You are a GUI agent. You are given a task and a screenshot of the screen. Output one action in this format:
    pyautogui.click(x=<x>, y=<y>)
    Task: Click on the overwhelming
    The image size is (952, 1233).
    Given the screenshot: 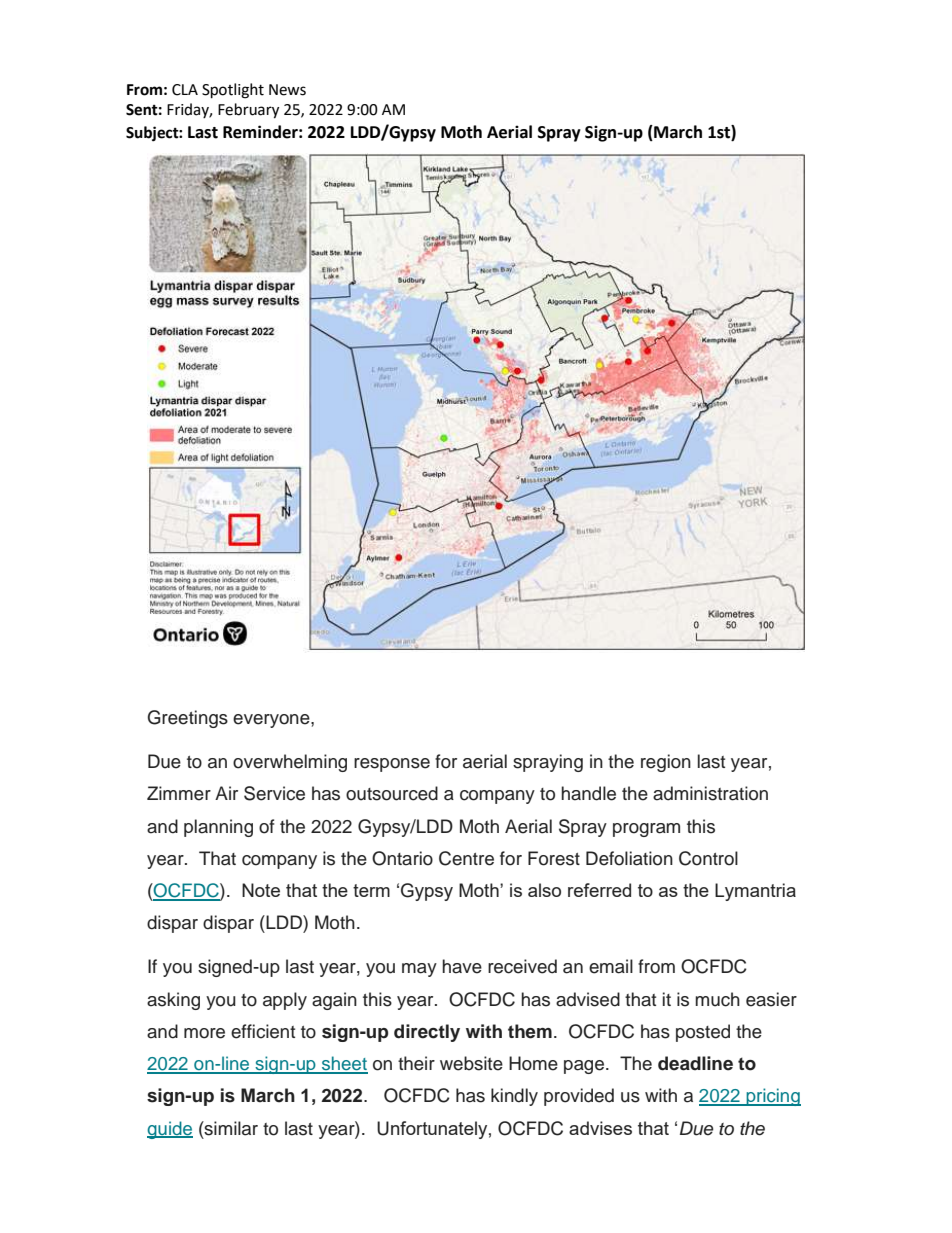 What is the action you would take?
    pyautogui.click(x=290, y=763)
